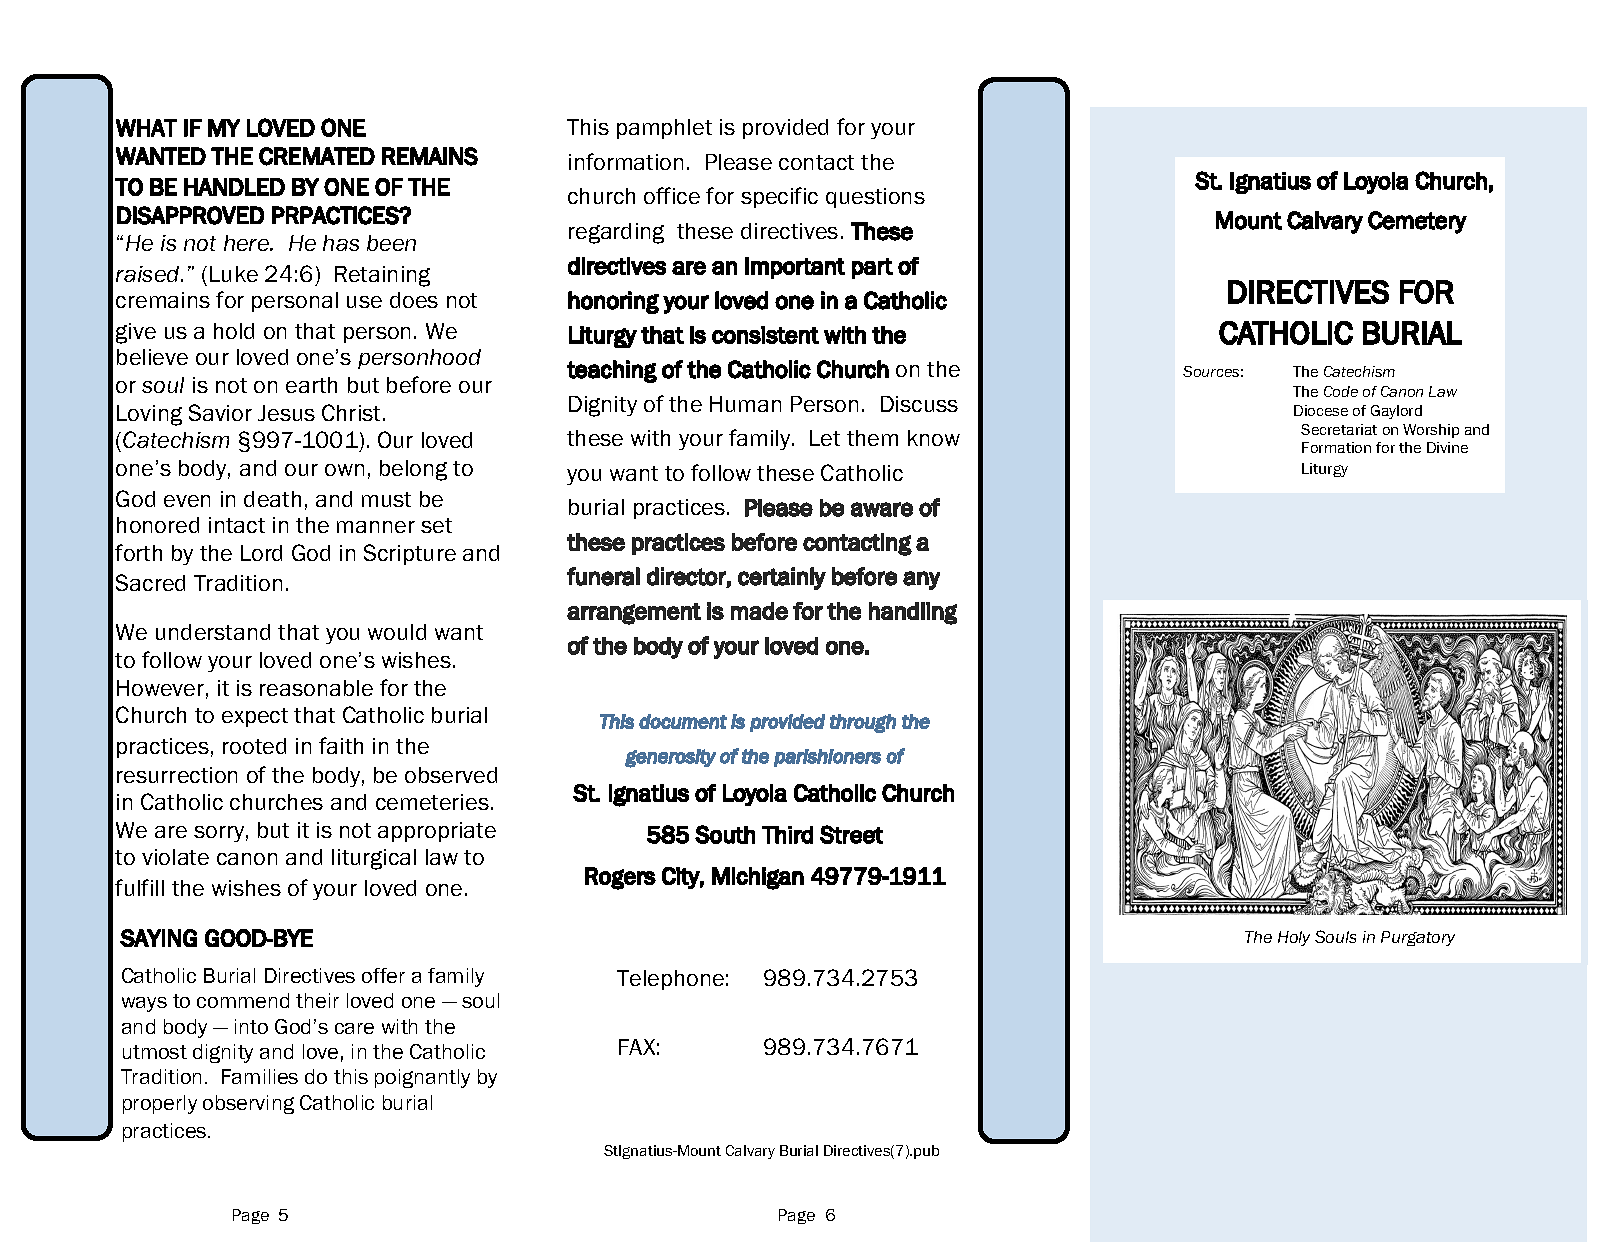 This page has width=1607, height=1242. Describe the element at coordinates (882, 509) in the page. I see `aware` at that location.
